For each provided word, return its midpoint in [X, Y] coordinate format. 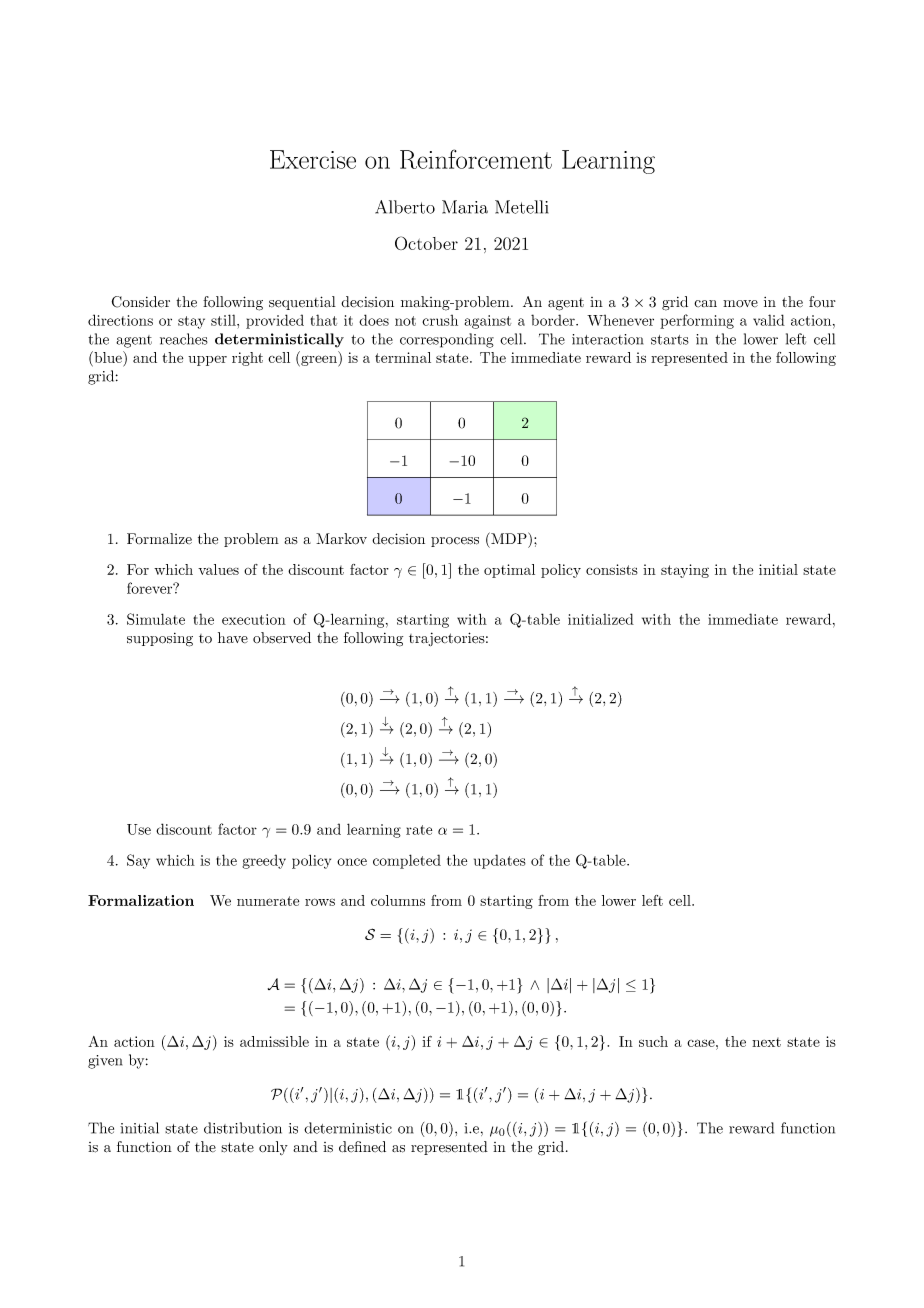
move [740, 303]
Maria [465, 207]
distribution [243, 1128]
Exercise [313, 159]
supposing [160, 640]
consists [612, 569]
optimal [509, 571]
